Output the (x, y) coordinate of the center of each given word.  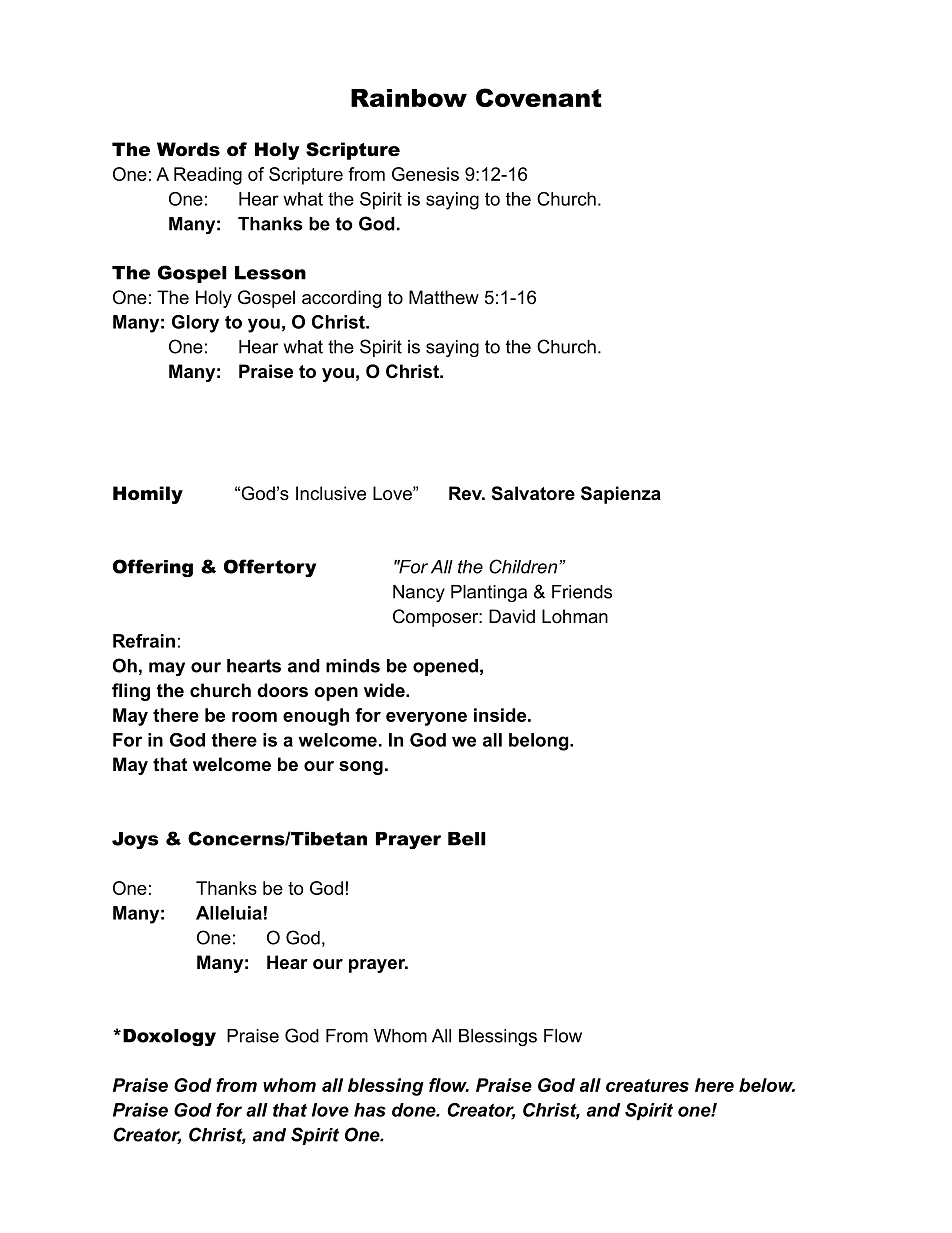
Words (188, 149)
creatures (647, 1085)
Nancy (419, 593)
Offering (153, 568)
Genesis (425, 174)
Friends (582, 592)
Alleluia (229, 913)
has (370, 1110)
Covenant (539, 97)
